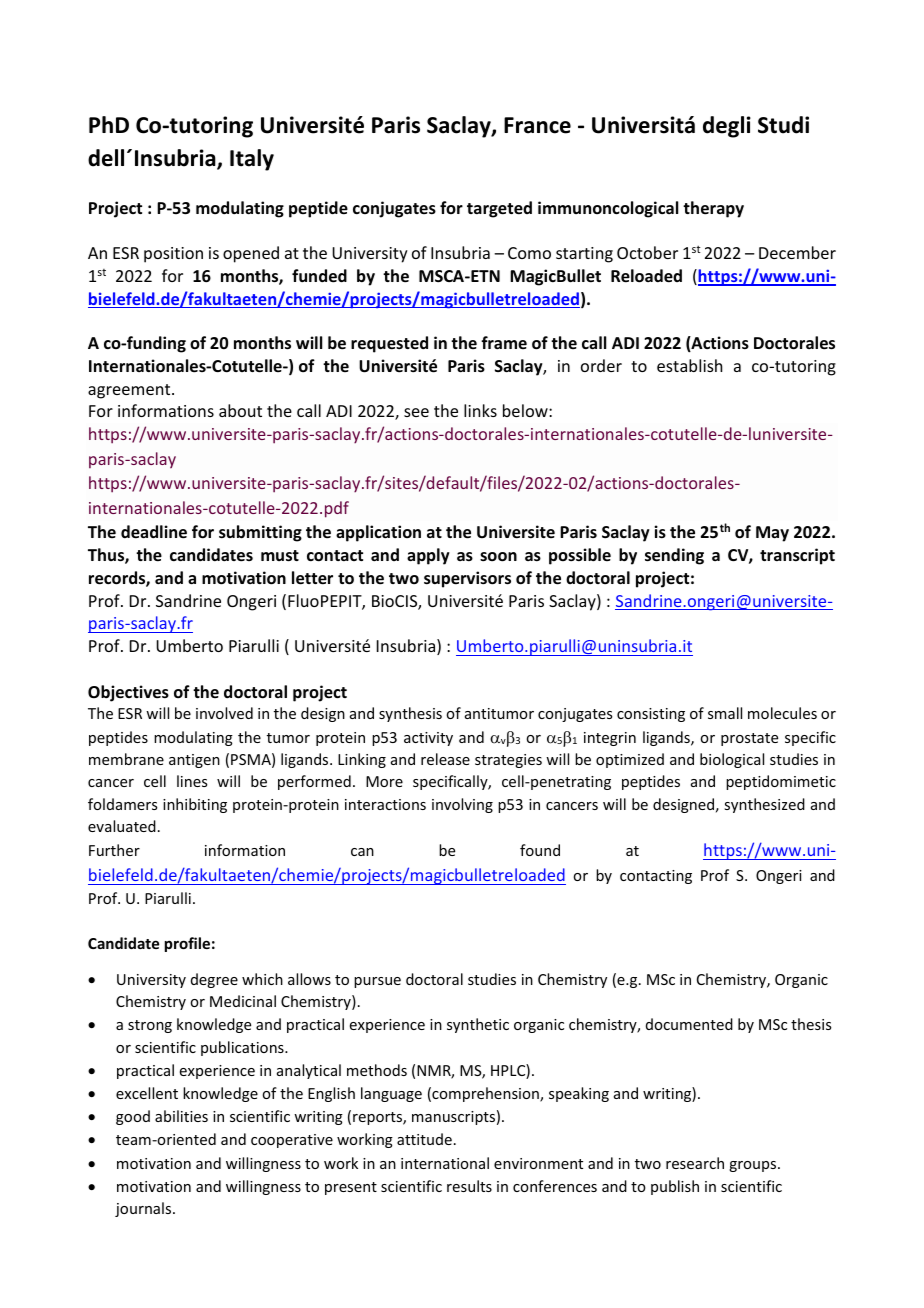 The image size is (924, 1308). What do you see at coordinates (144, 1209) in the screenshot?
I see `journals` at bounding box center [144, 1209].
